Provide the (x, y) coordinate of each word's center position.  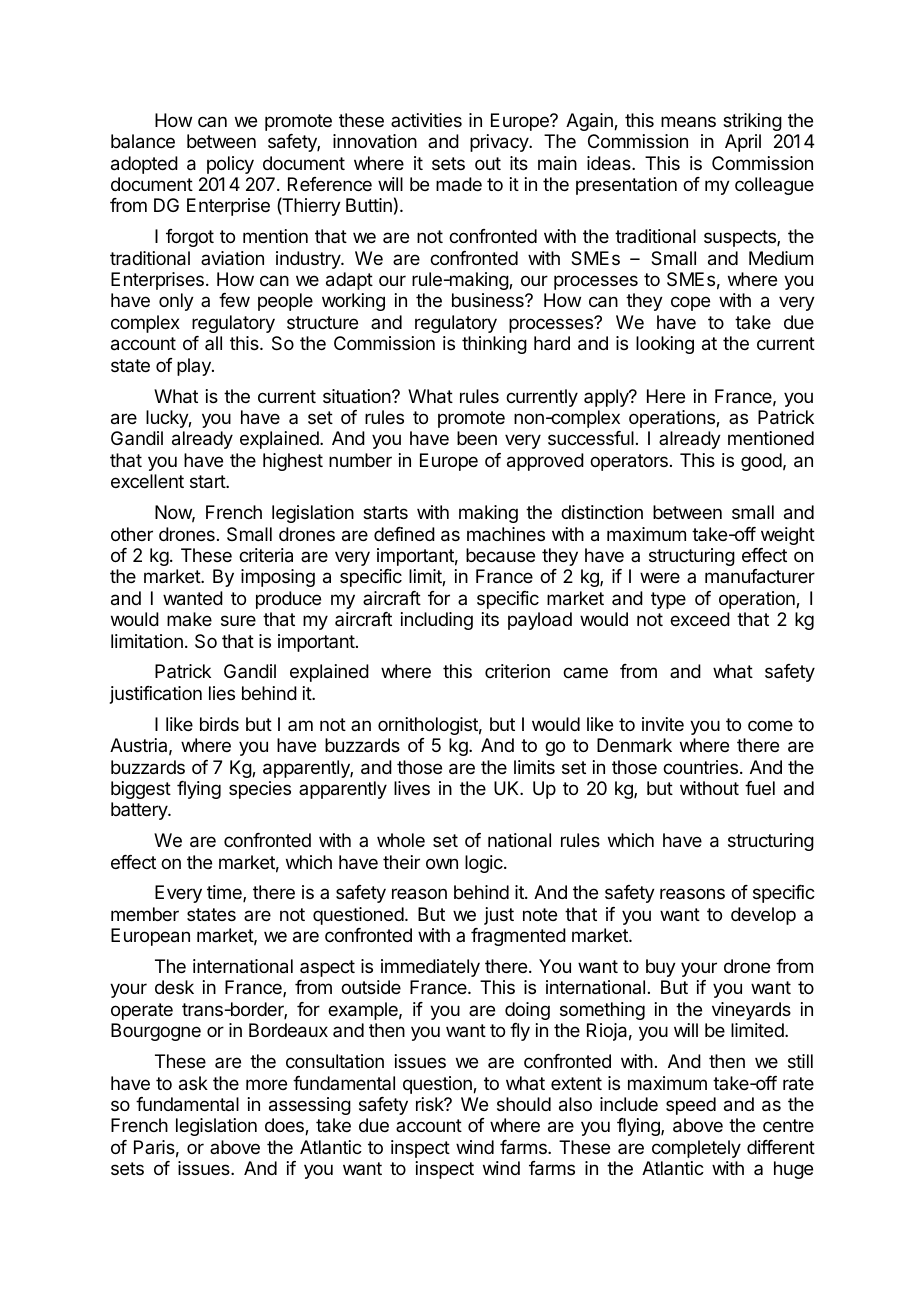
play (195, 367)
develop (763, 916)
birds (219, 724)
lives (412, 788)
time (225, 893)
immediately (430, 968)
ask (193, 1083)
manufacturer (760, 576)
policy (230, 165)
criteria (266, 555)
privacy (500, 143)
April (743, 143)
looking (665, 345)
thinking (494, 345)
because (500, 555)
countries (700, 767)
